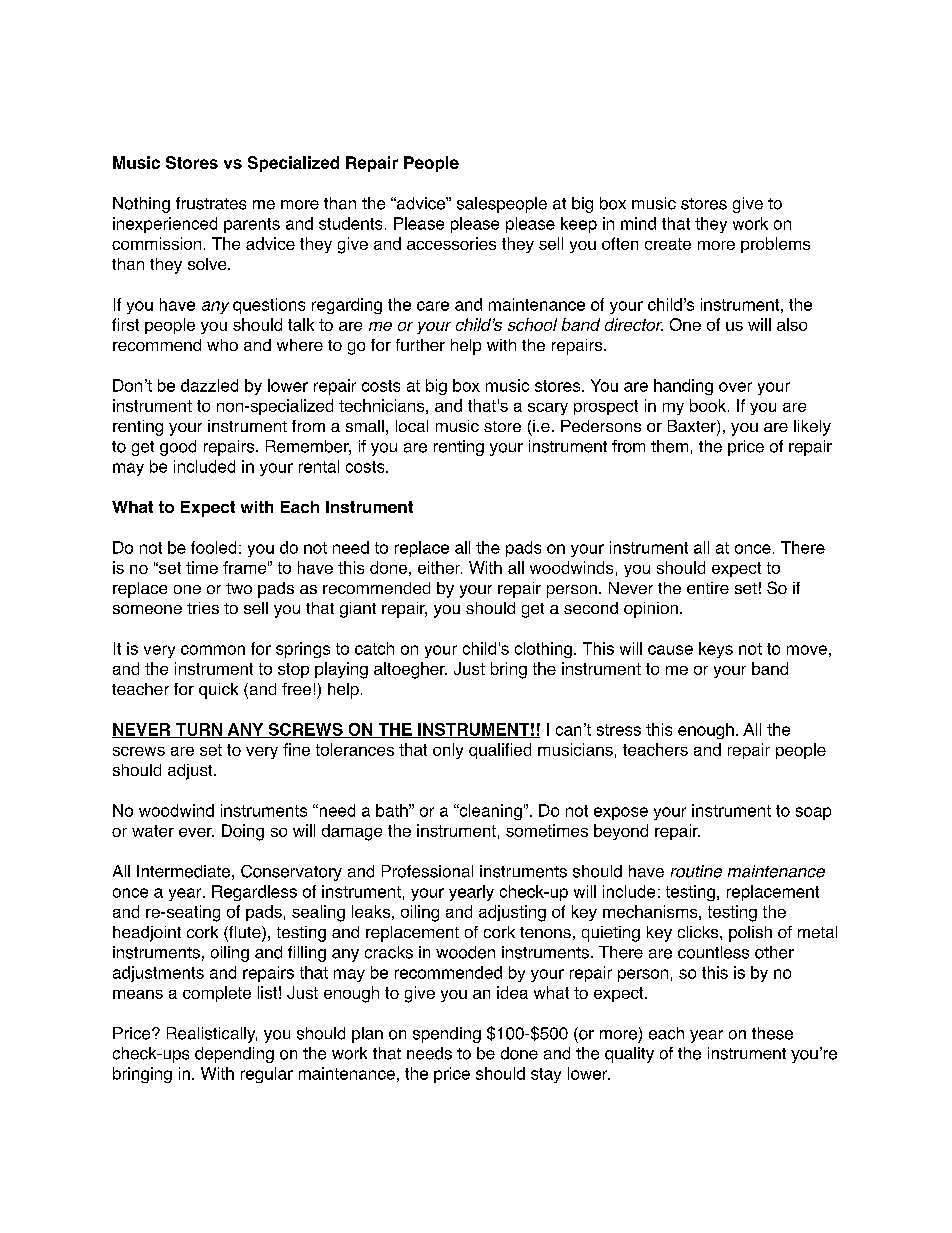  What do you see at coordinates (211, 203) in the screenshot?
I see `frustrates` at bounding box center [211, 203].
